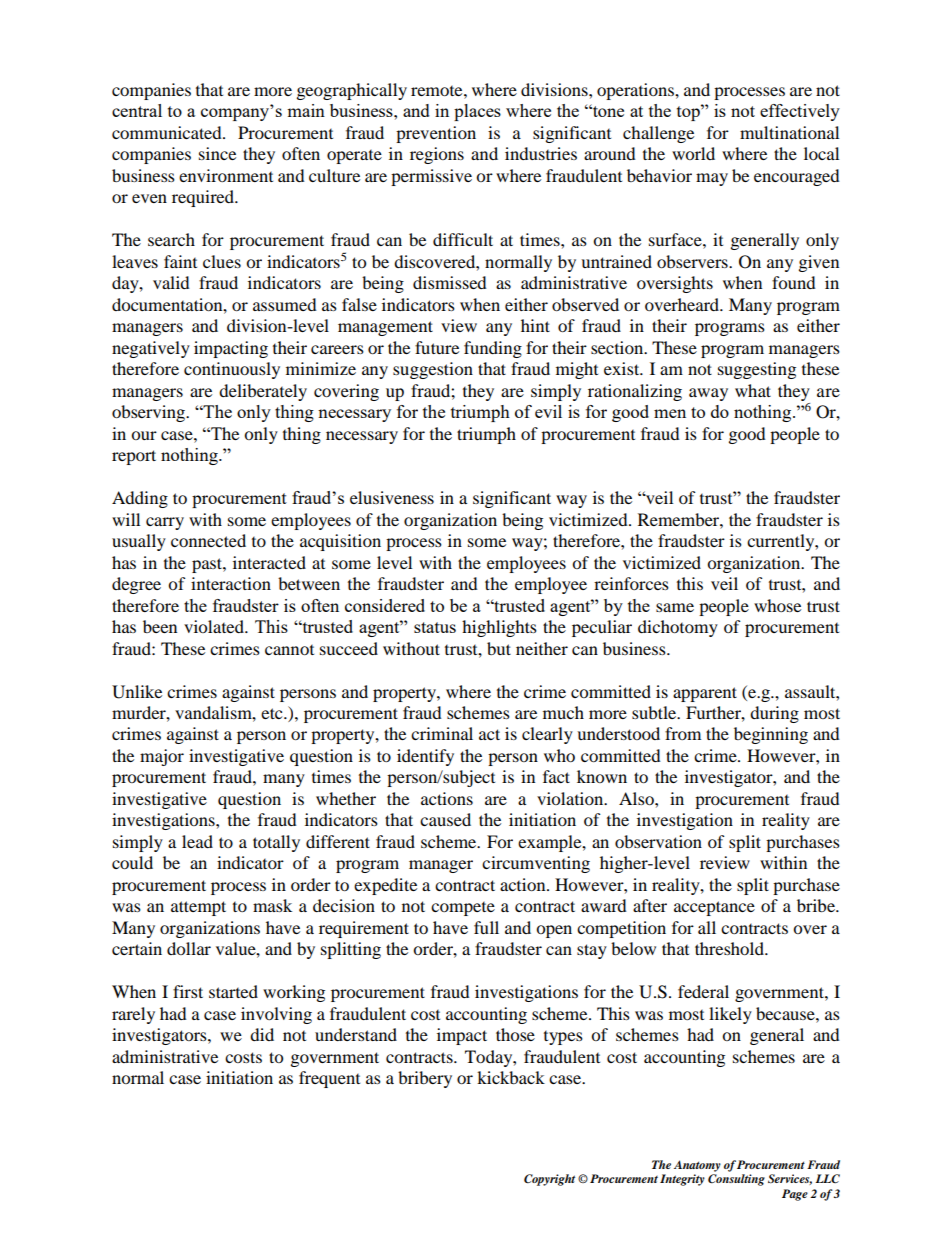  I want to click on whose, so click(777, 605).
